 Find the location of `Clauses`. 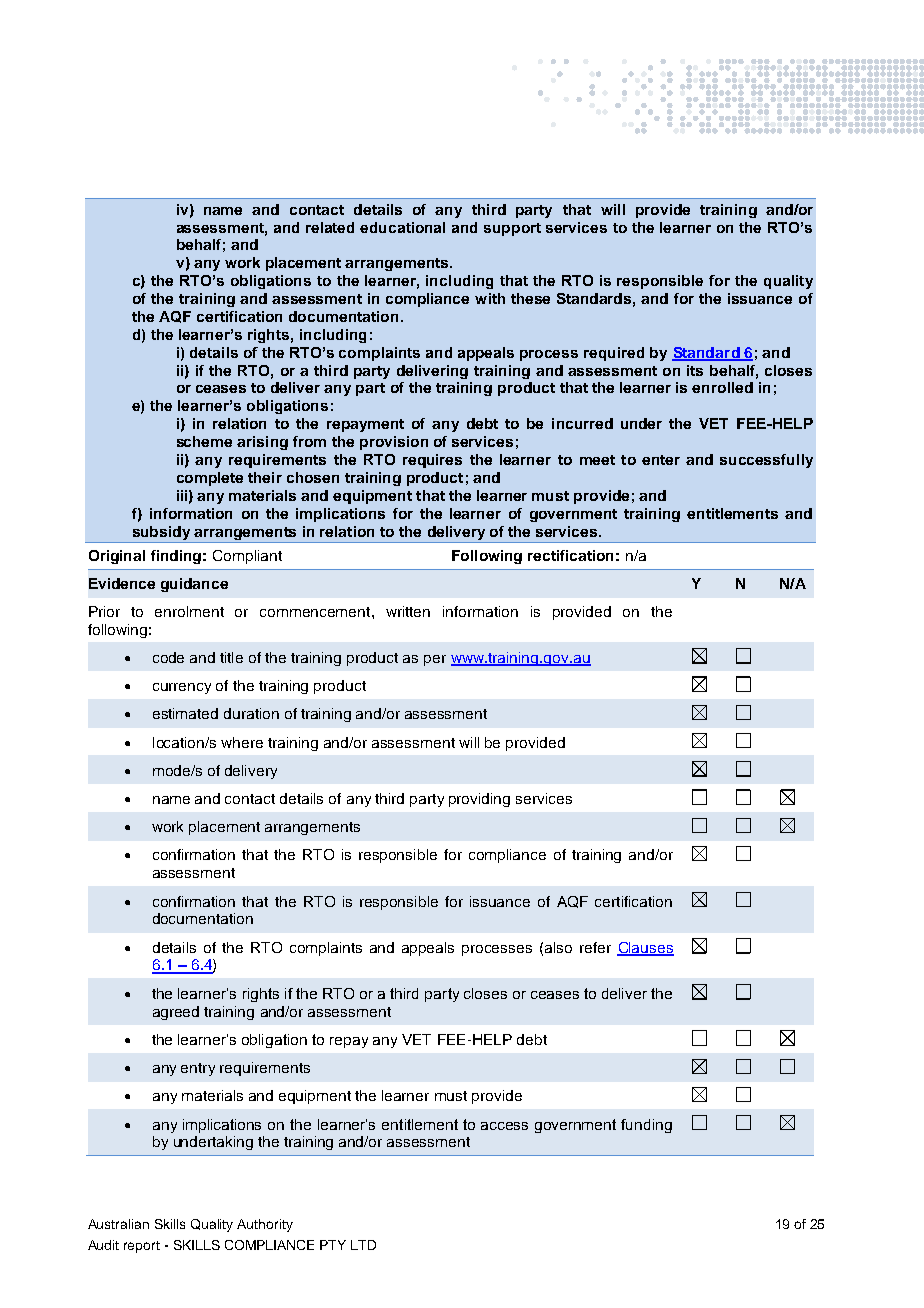

Clauses is located at coordinates (645, 948).
